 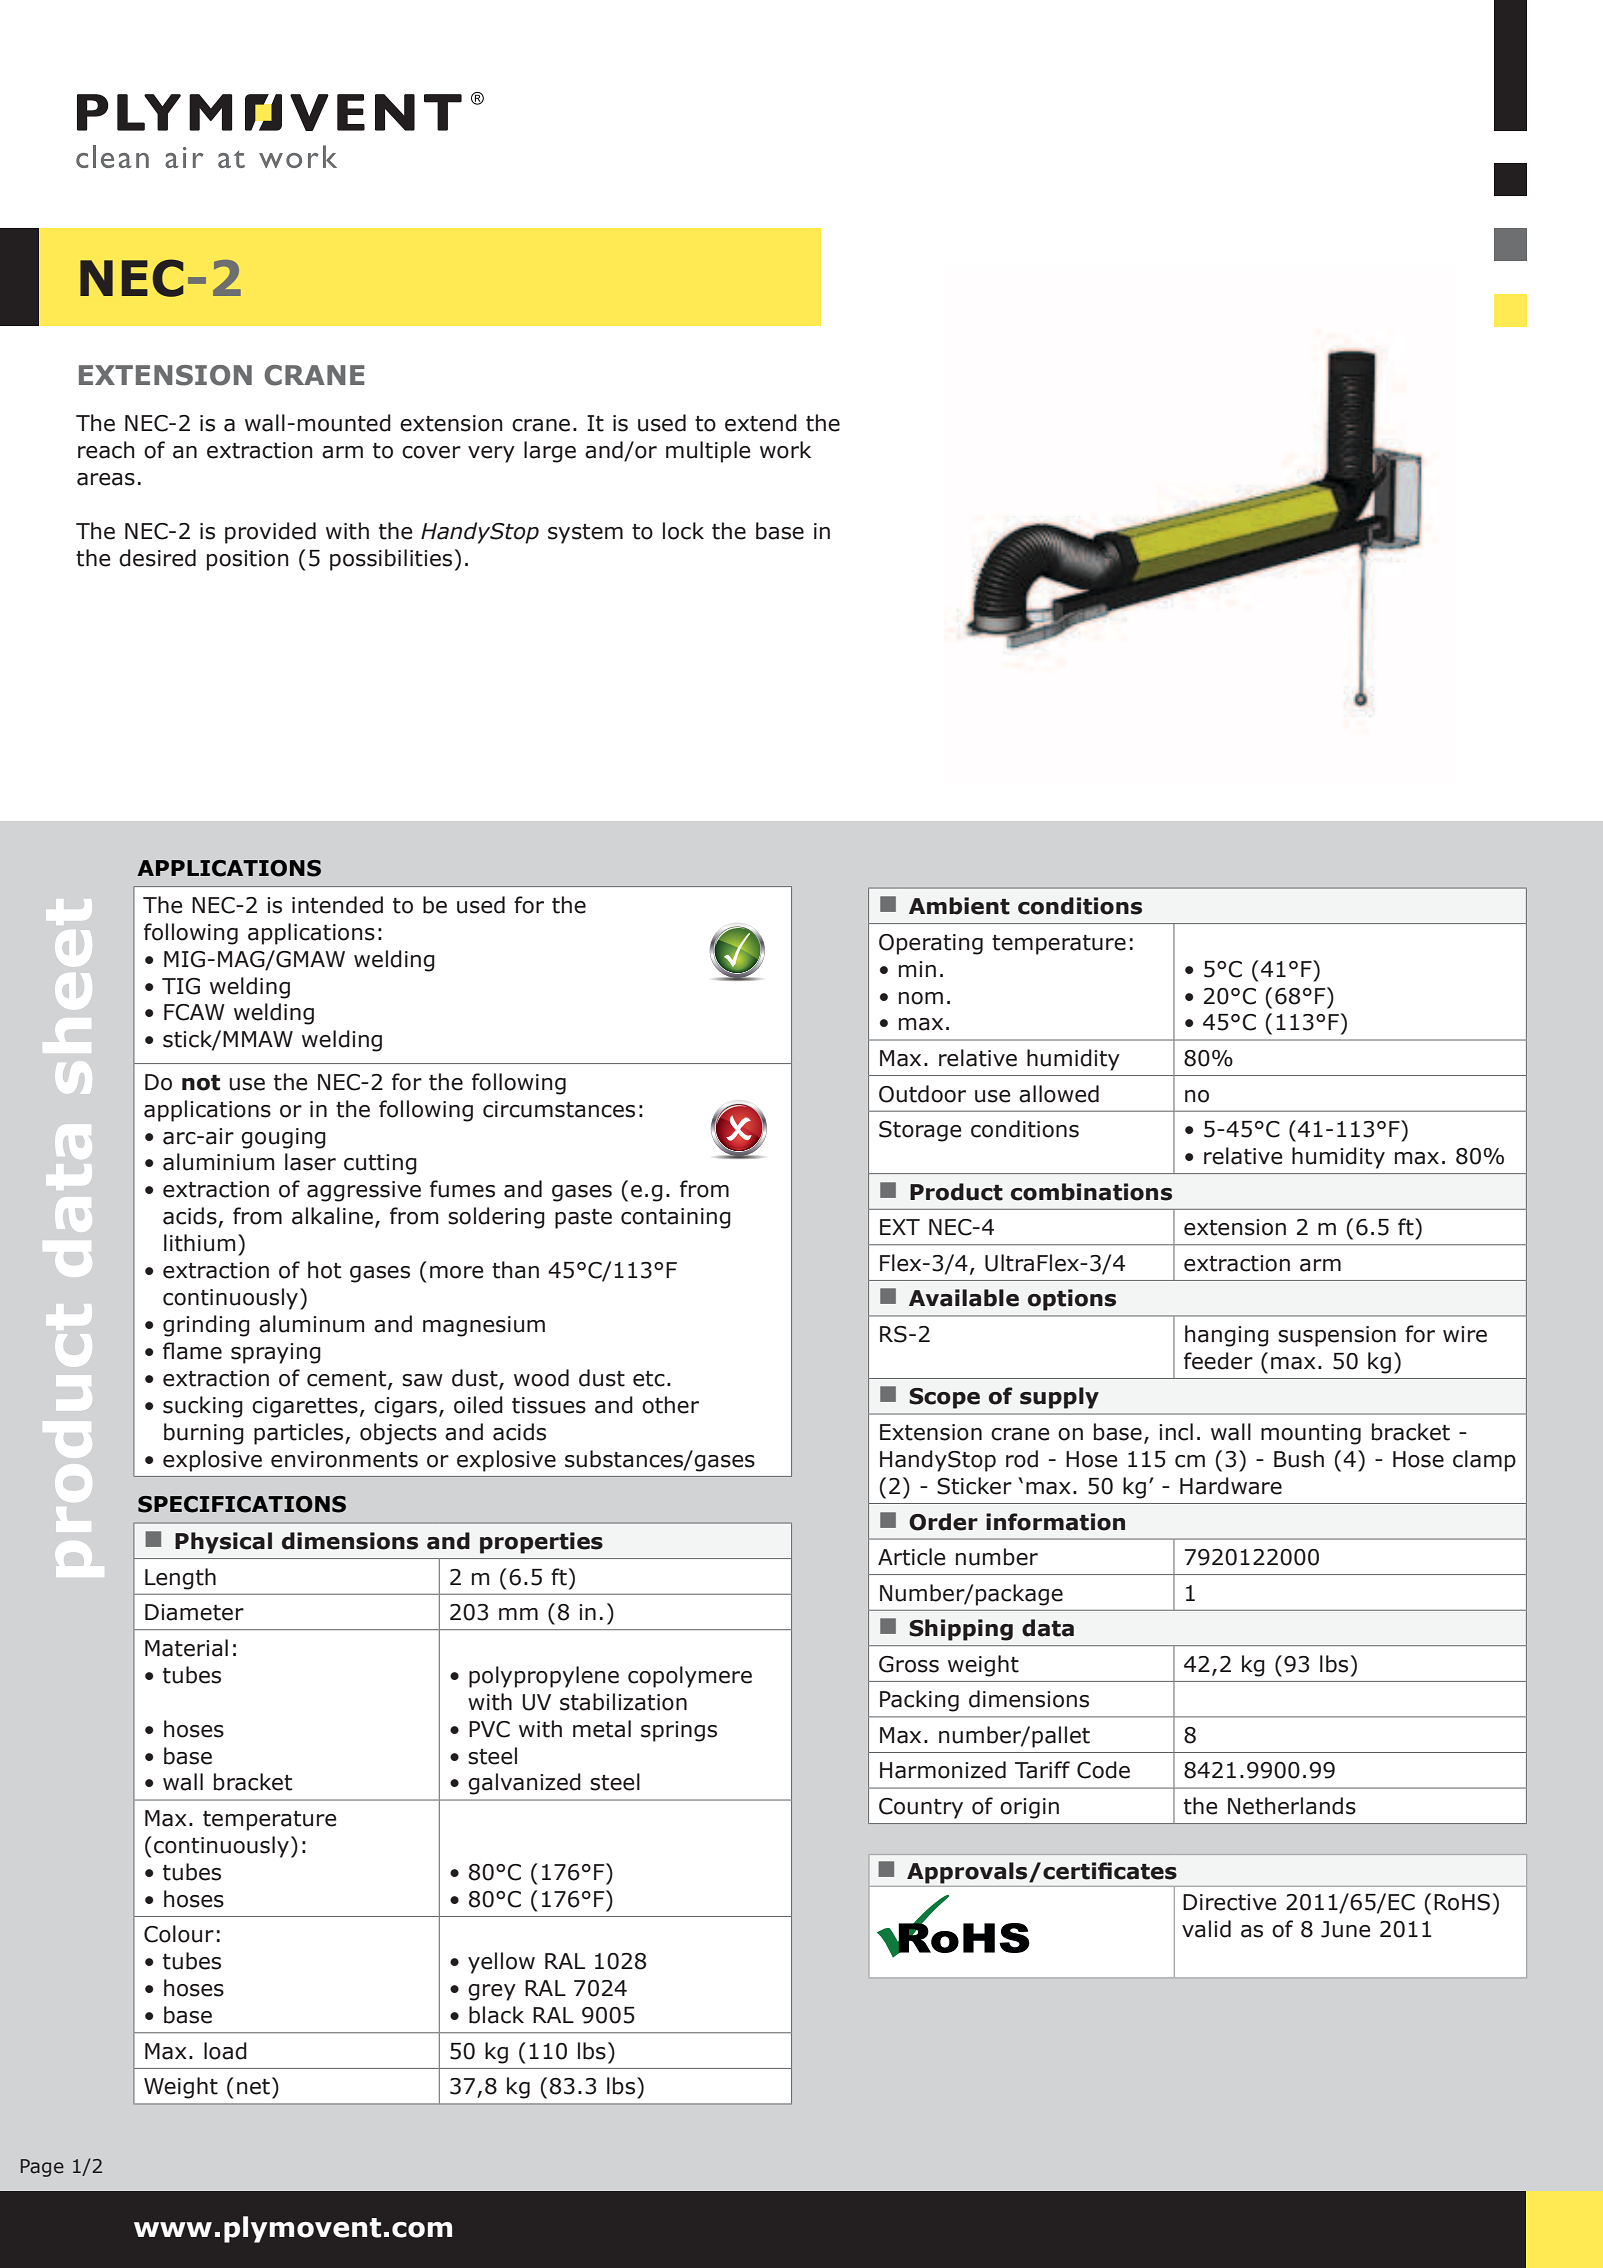 What do you see at coordinates (943, 1522) in the screenshot?
I see `Order` at bounding box center [943, 1522].
